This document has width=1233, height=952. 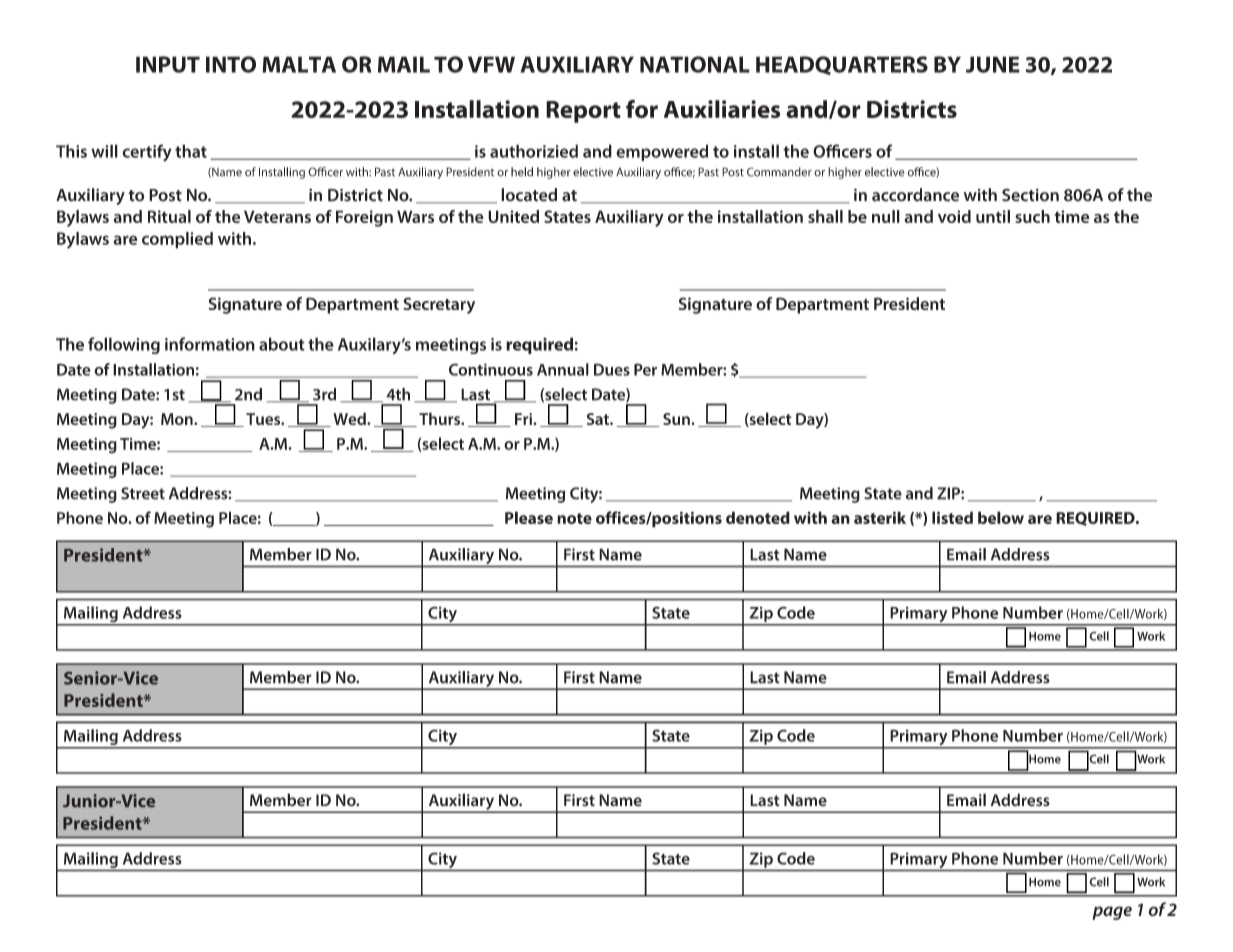 What do you see at coordinates (177, 240) in the document?
I see `complied` at bounding box center [177, 240].
